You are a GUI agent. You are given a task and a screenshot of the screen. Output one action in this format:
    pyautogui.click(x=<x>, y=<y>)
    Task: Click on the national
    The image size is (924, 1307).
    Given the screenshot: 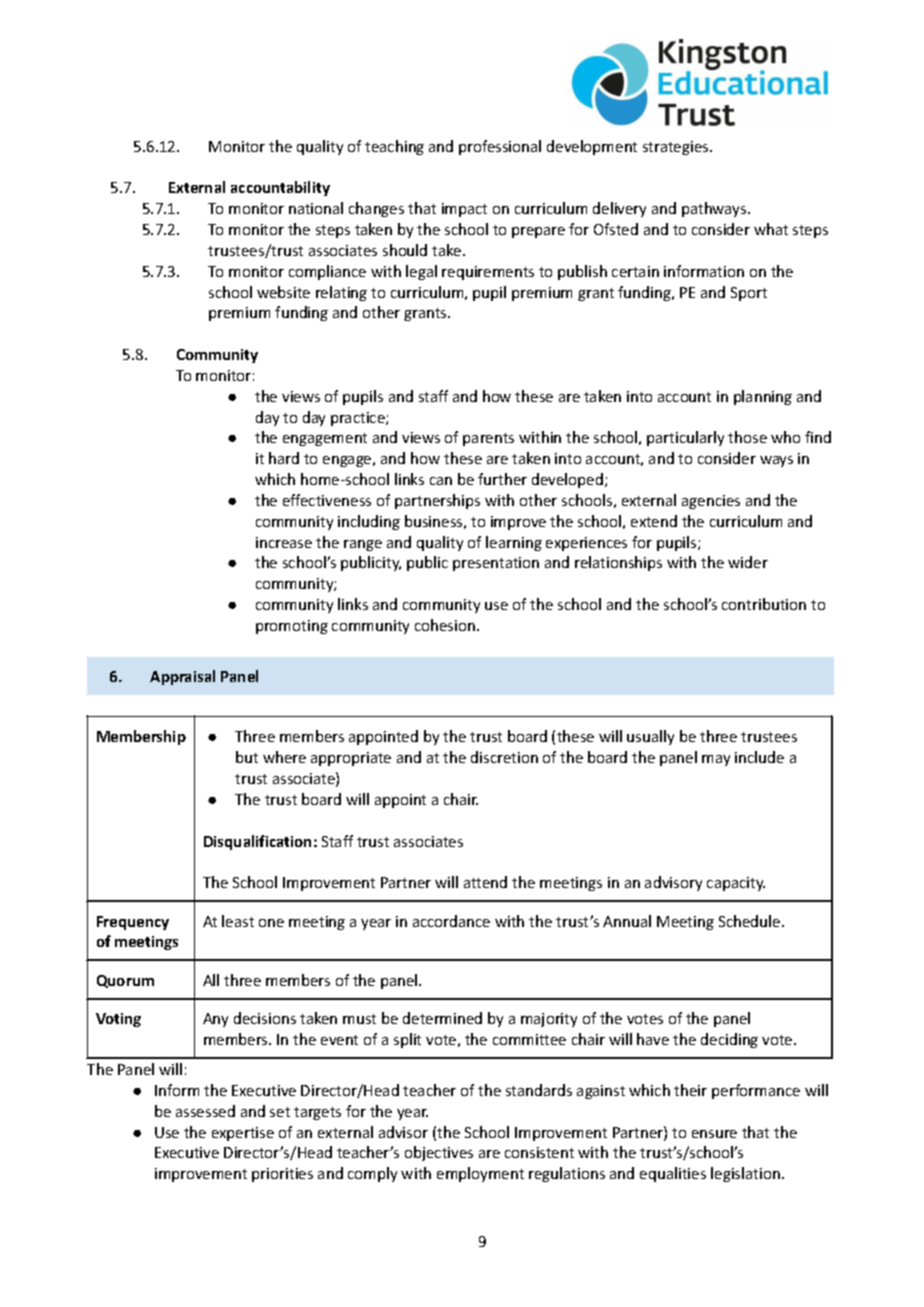 What is the action you would take?
    pyautogui.click(x=316, y=208)
